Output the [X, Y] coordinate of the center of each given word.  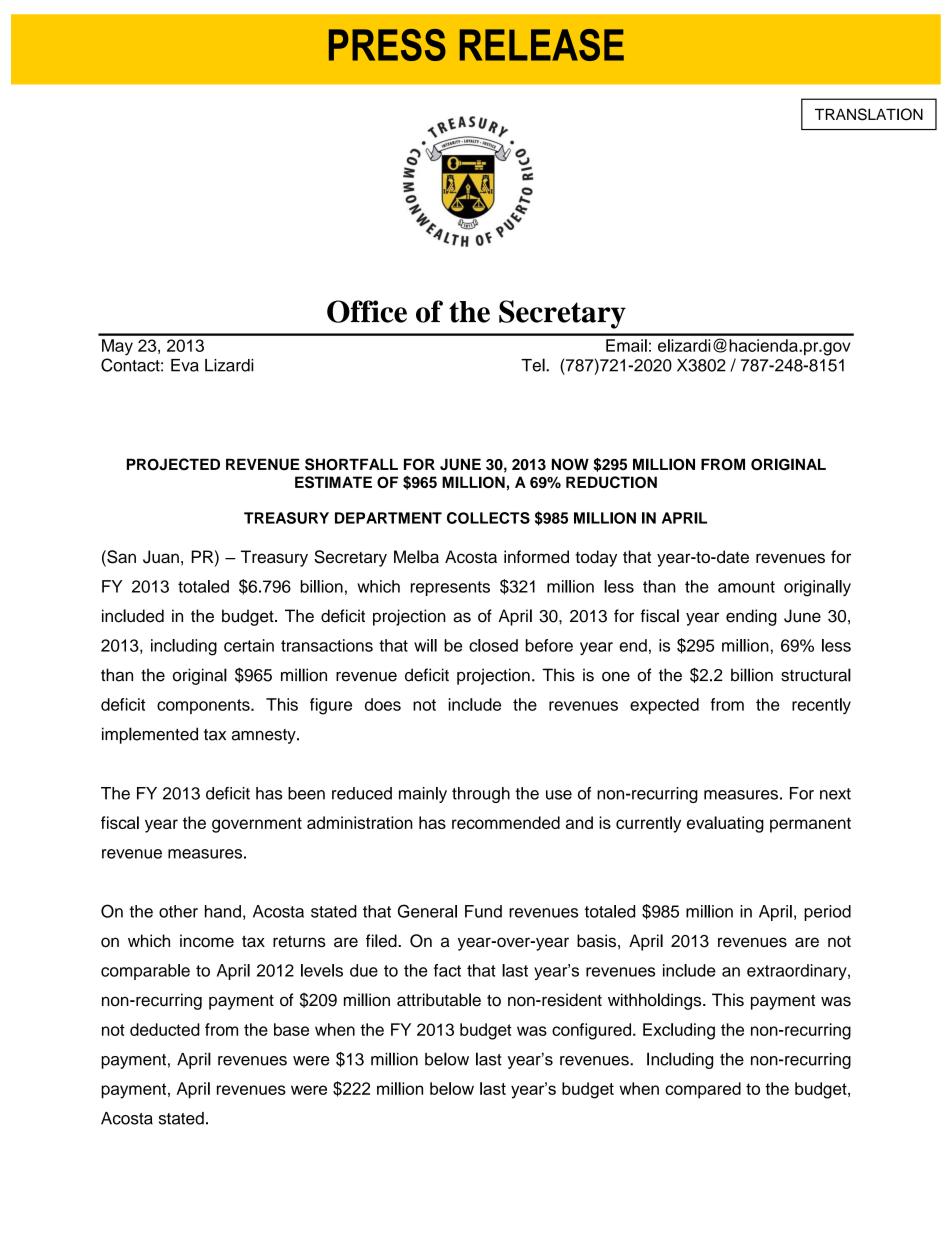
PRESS [387, 45]
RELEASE [542, 45]
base [291, 1029]
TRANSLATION [869, 114]
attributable [439, 1000]
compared [703, 1090]
